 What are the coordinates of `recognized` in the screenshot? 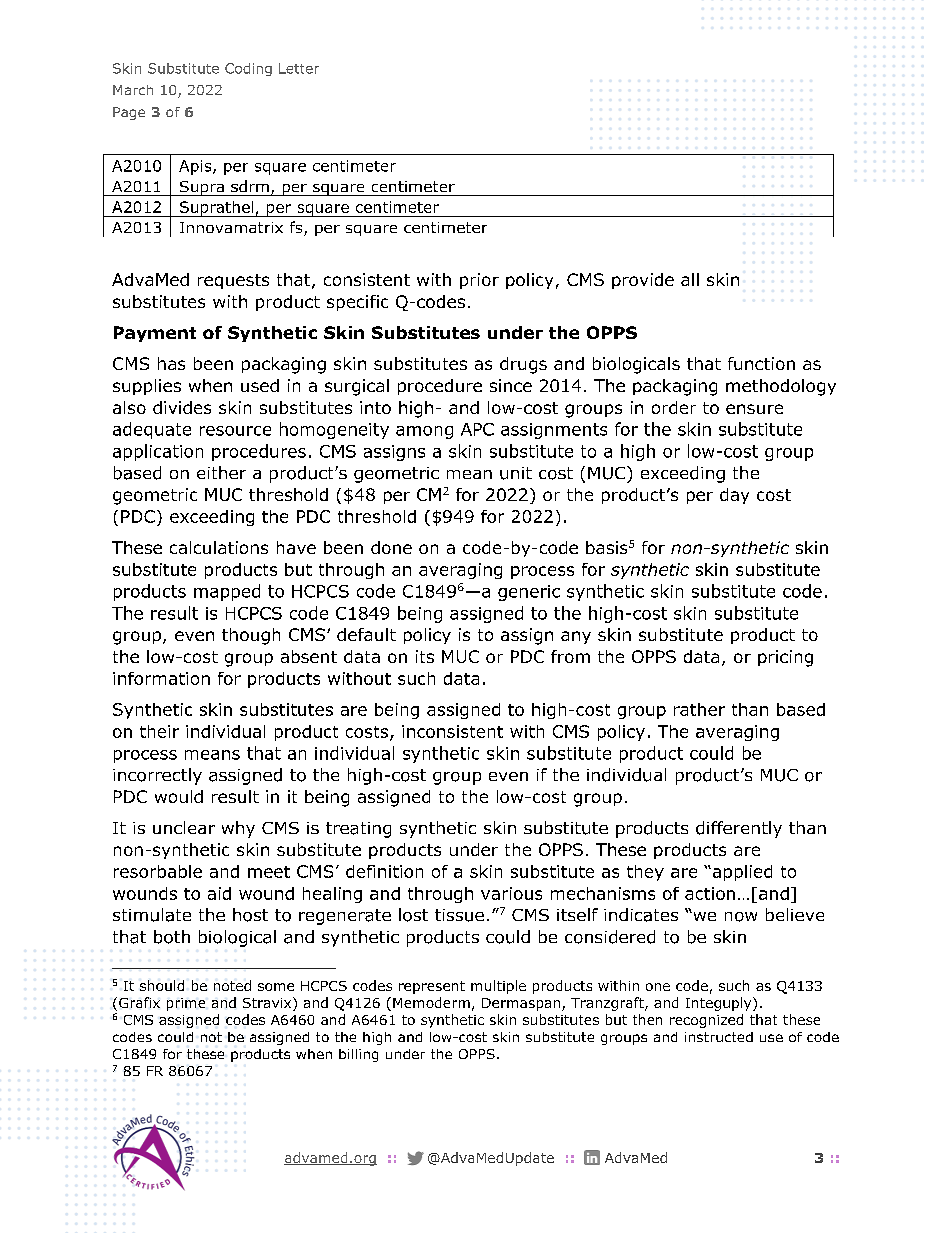 It's located at (706, 1021).
